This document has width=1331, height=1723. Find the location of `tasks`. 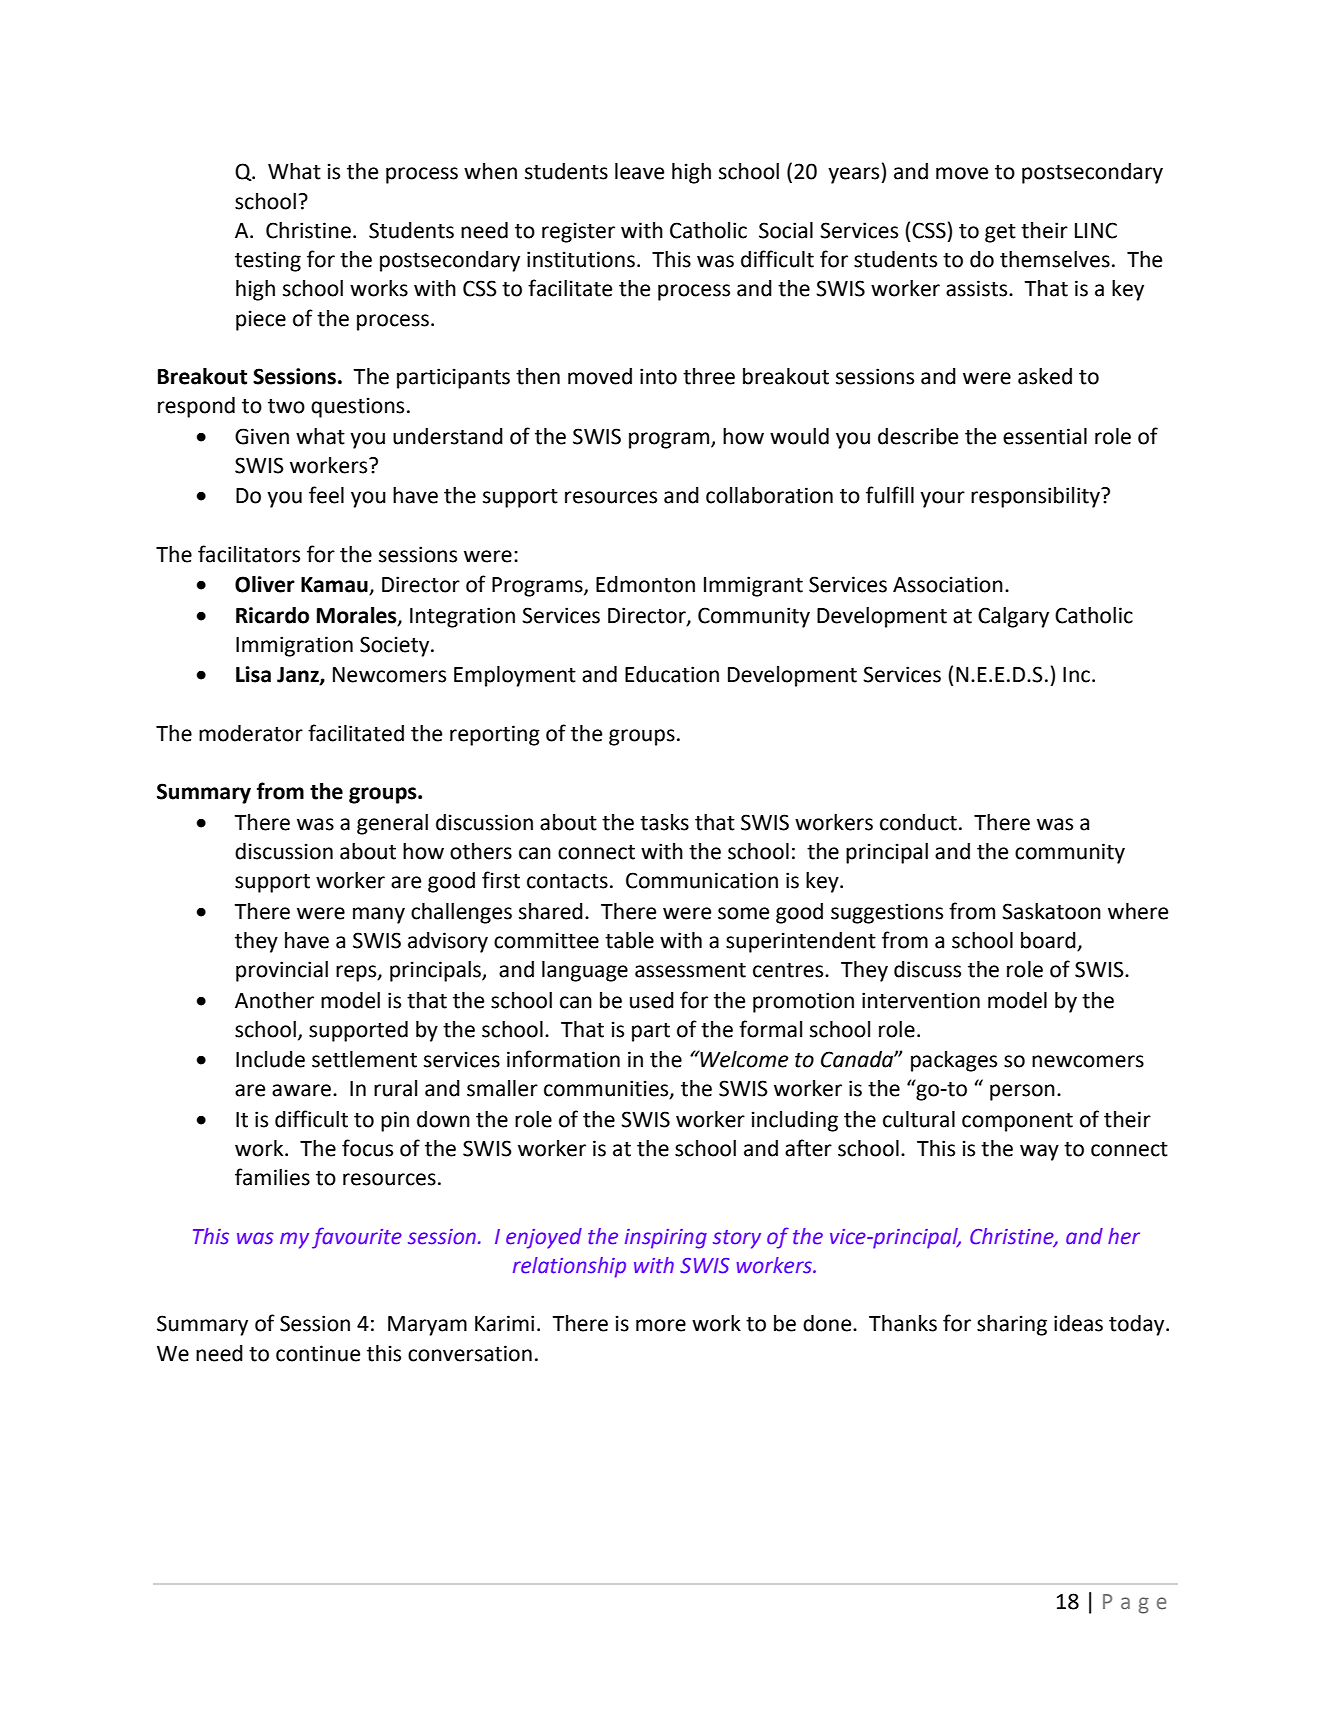

tasks is located at coordinates (664, 822).
